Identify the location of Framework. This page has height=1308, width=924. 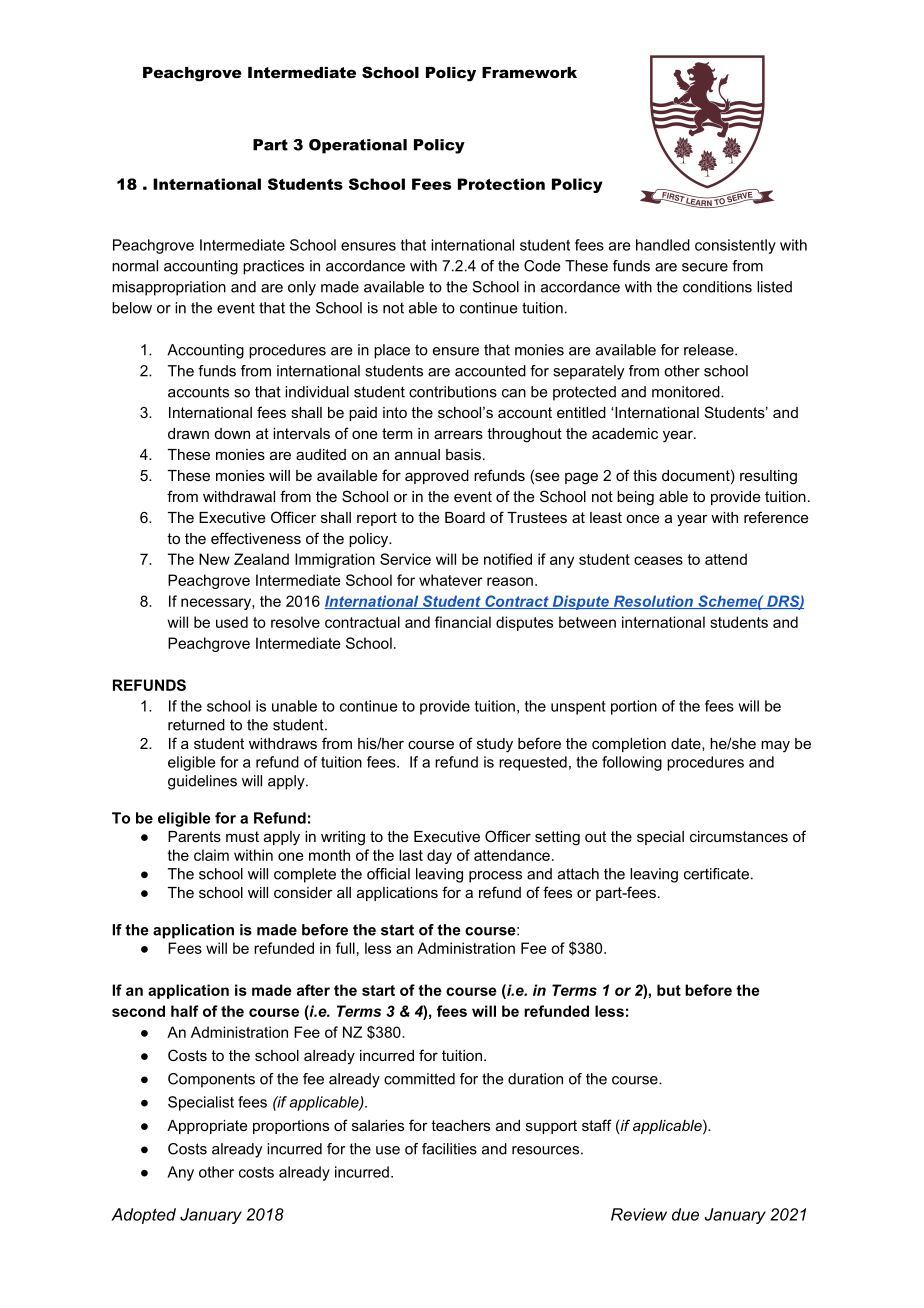
(529, 72).
